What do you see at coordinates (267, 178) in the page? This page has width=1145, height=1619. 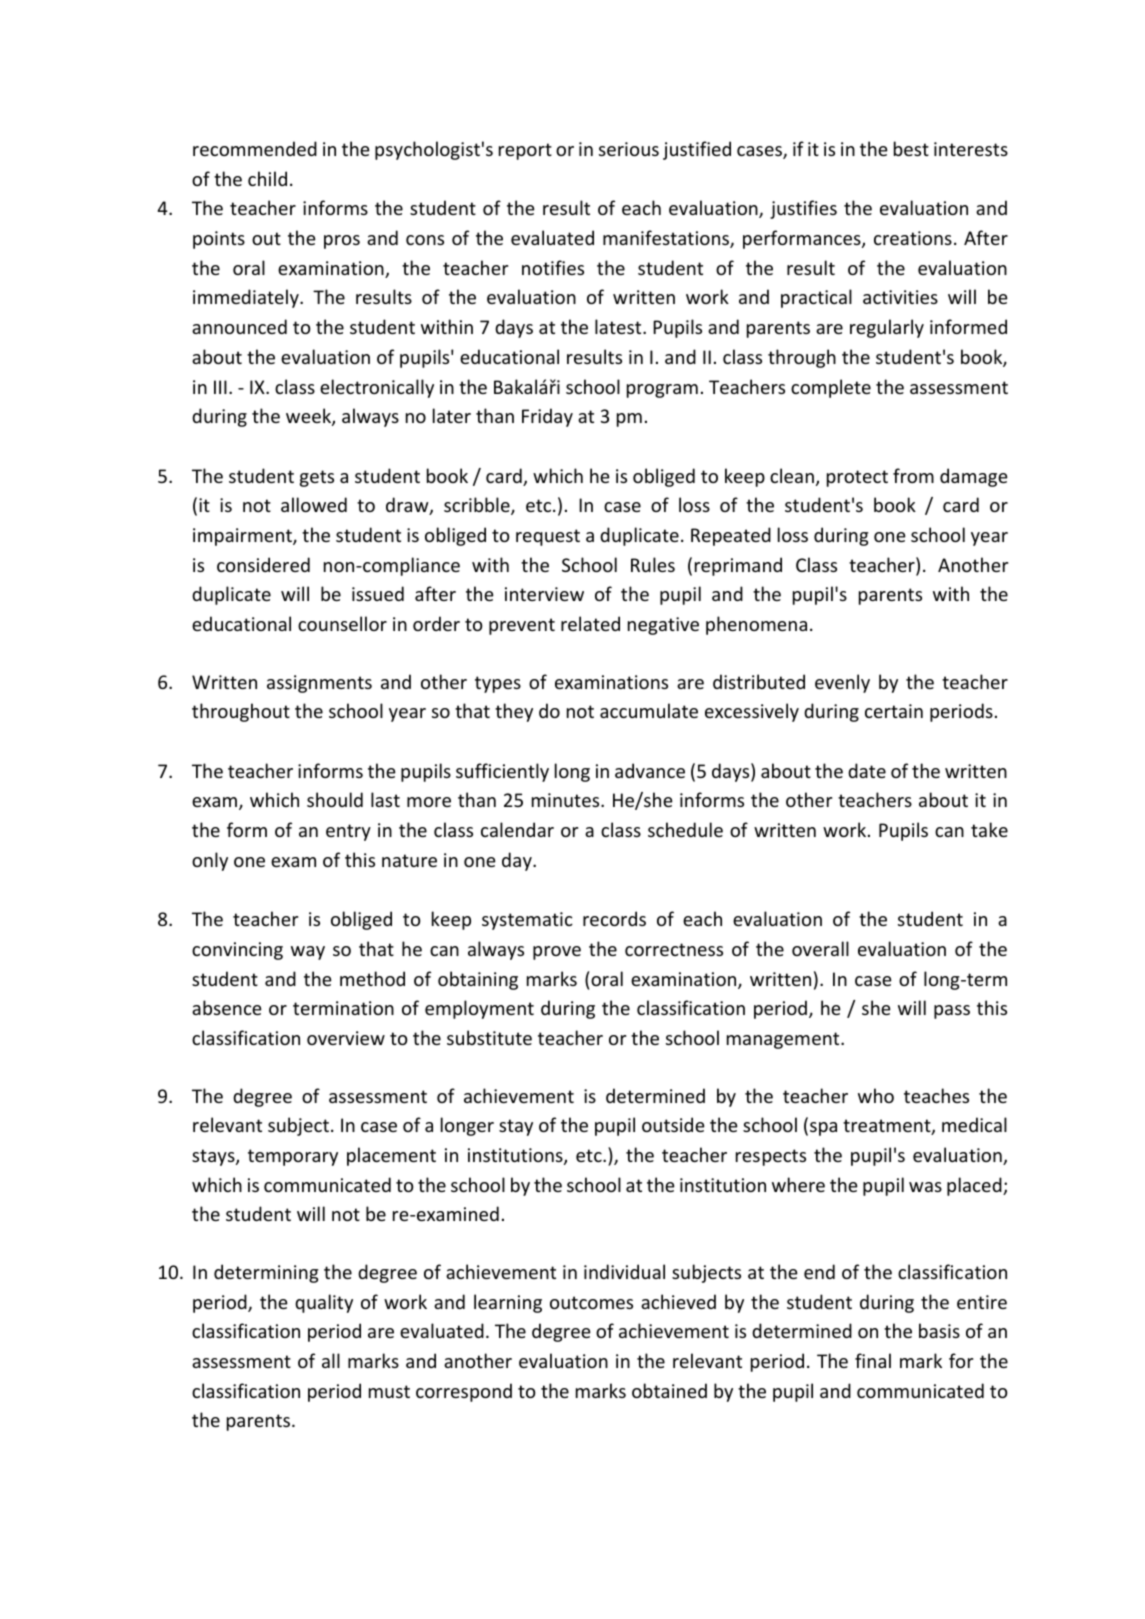 I see `child` at bounding box center [267, 178].
